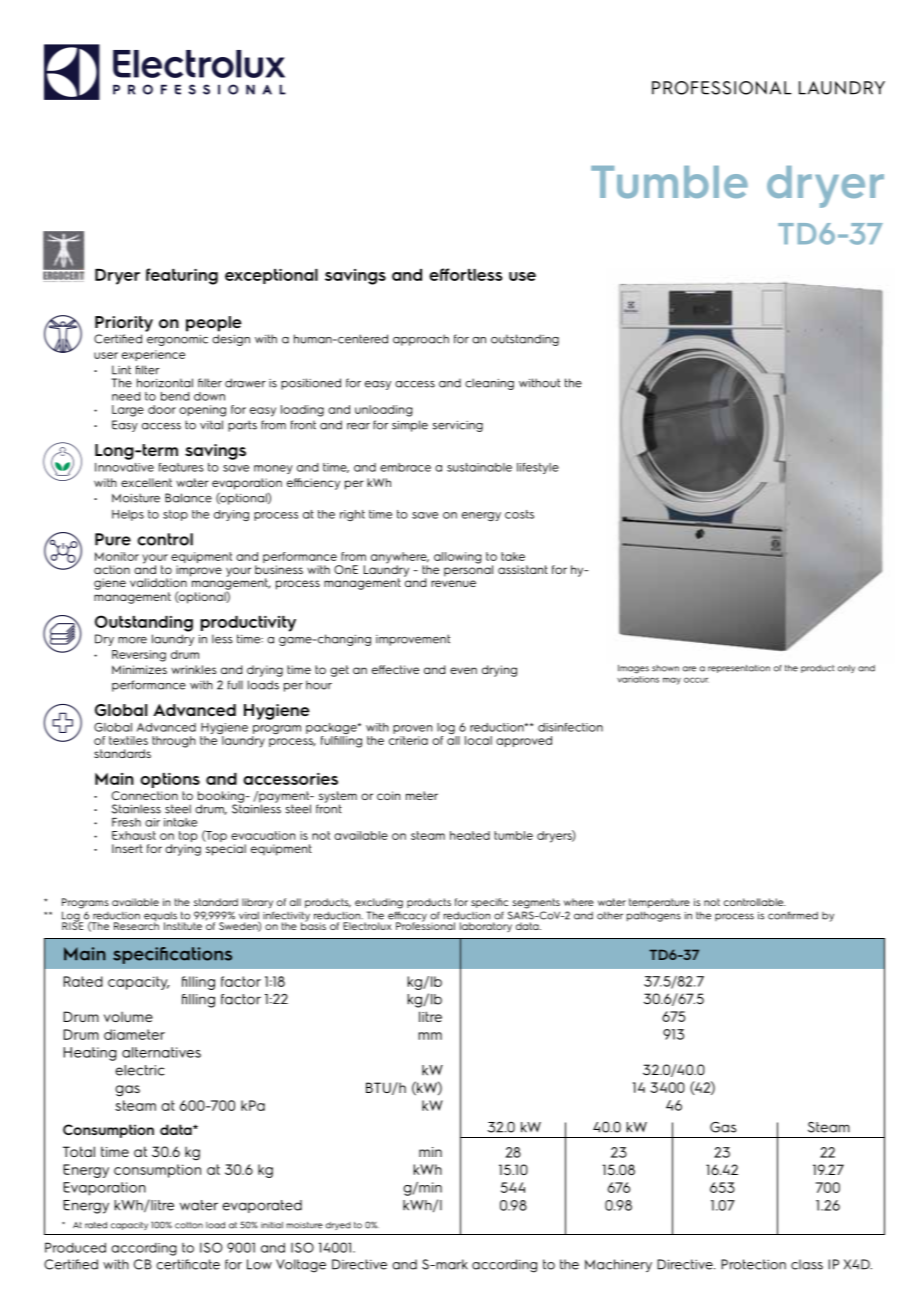  What do you see at coordinates (478, 740) in the image?
I see `local` at bounding box center [478, 740].
